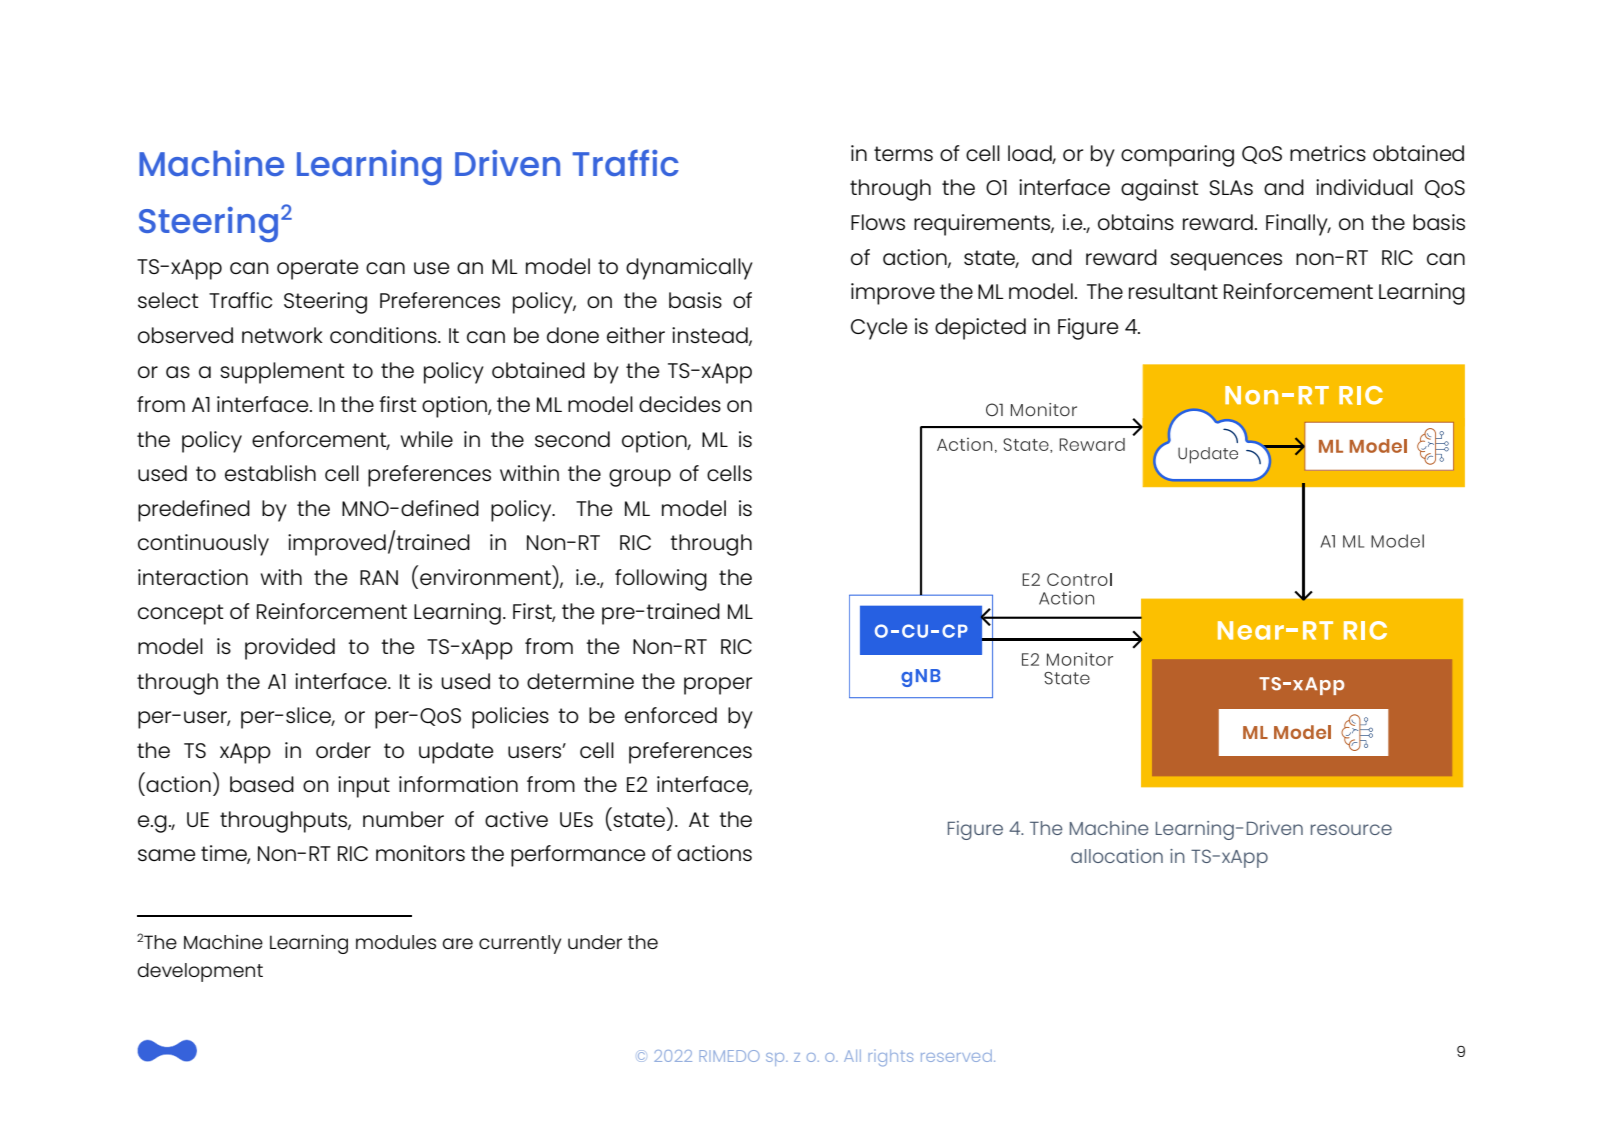 Image resolution: width=1603 pixels, height=1132 pixels. I want to click on resource, so click(1351, 829).
